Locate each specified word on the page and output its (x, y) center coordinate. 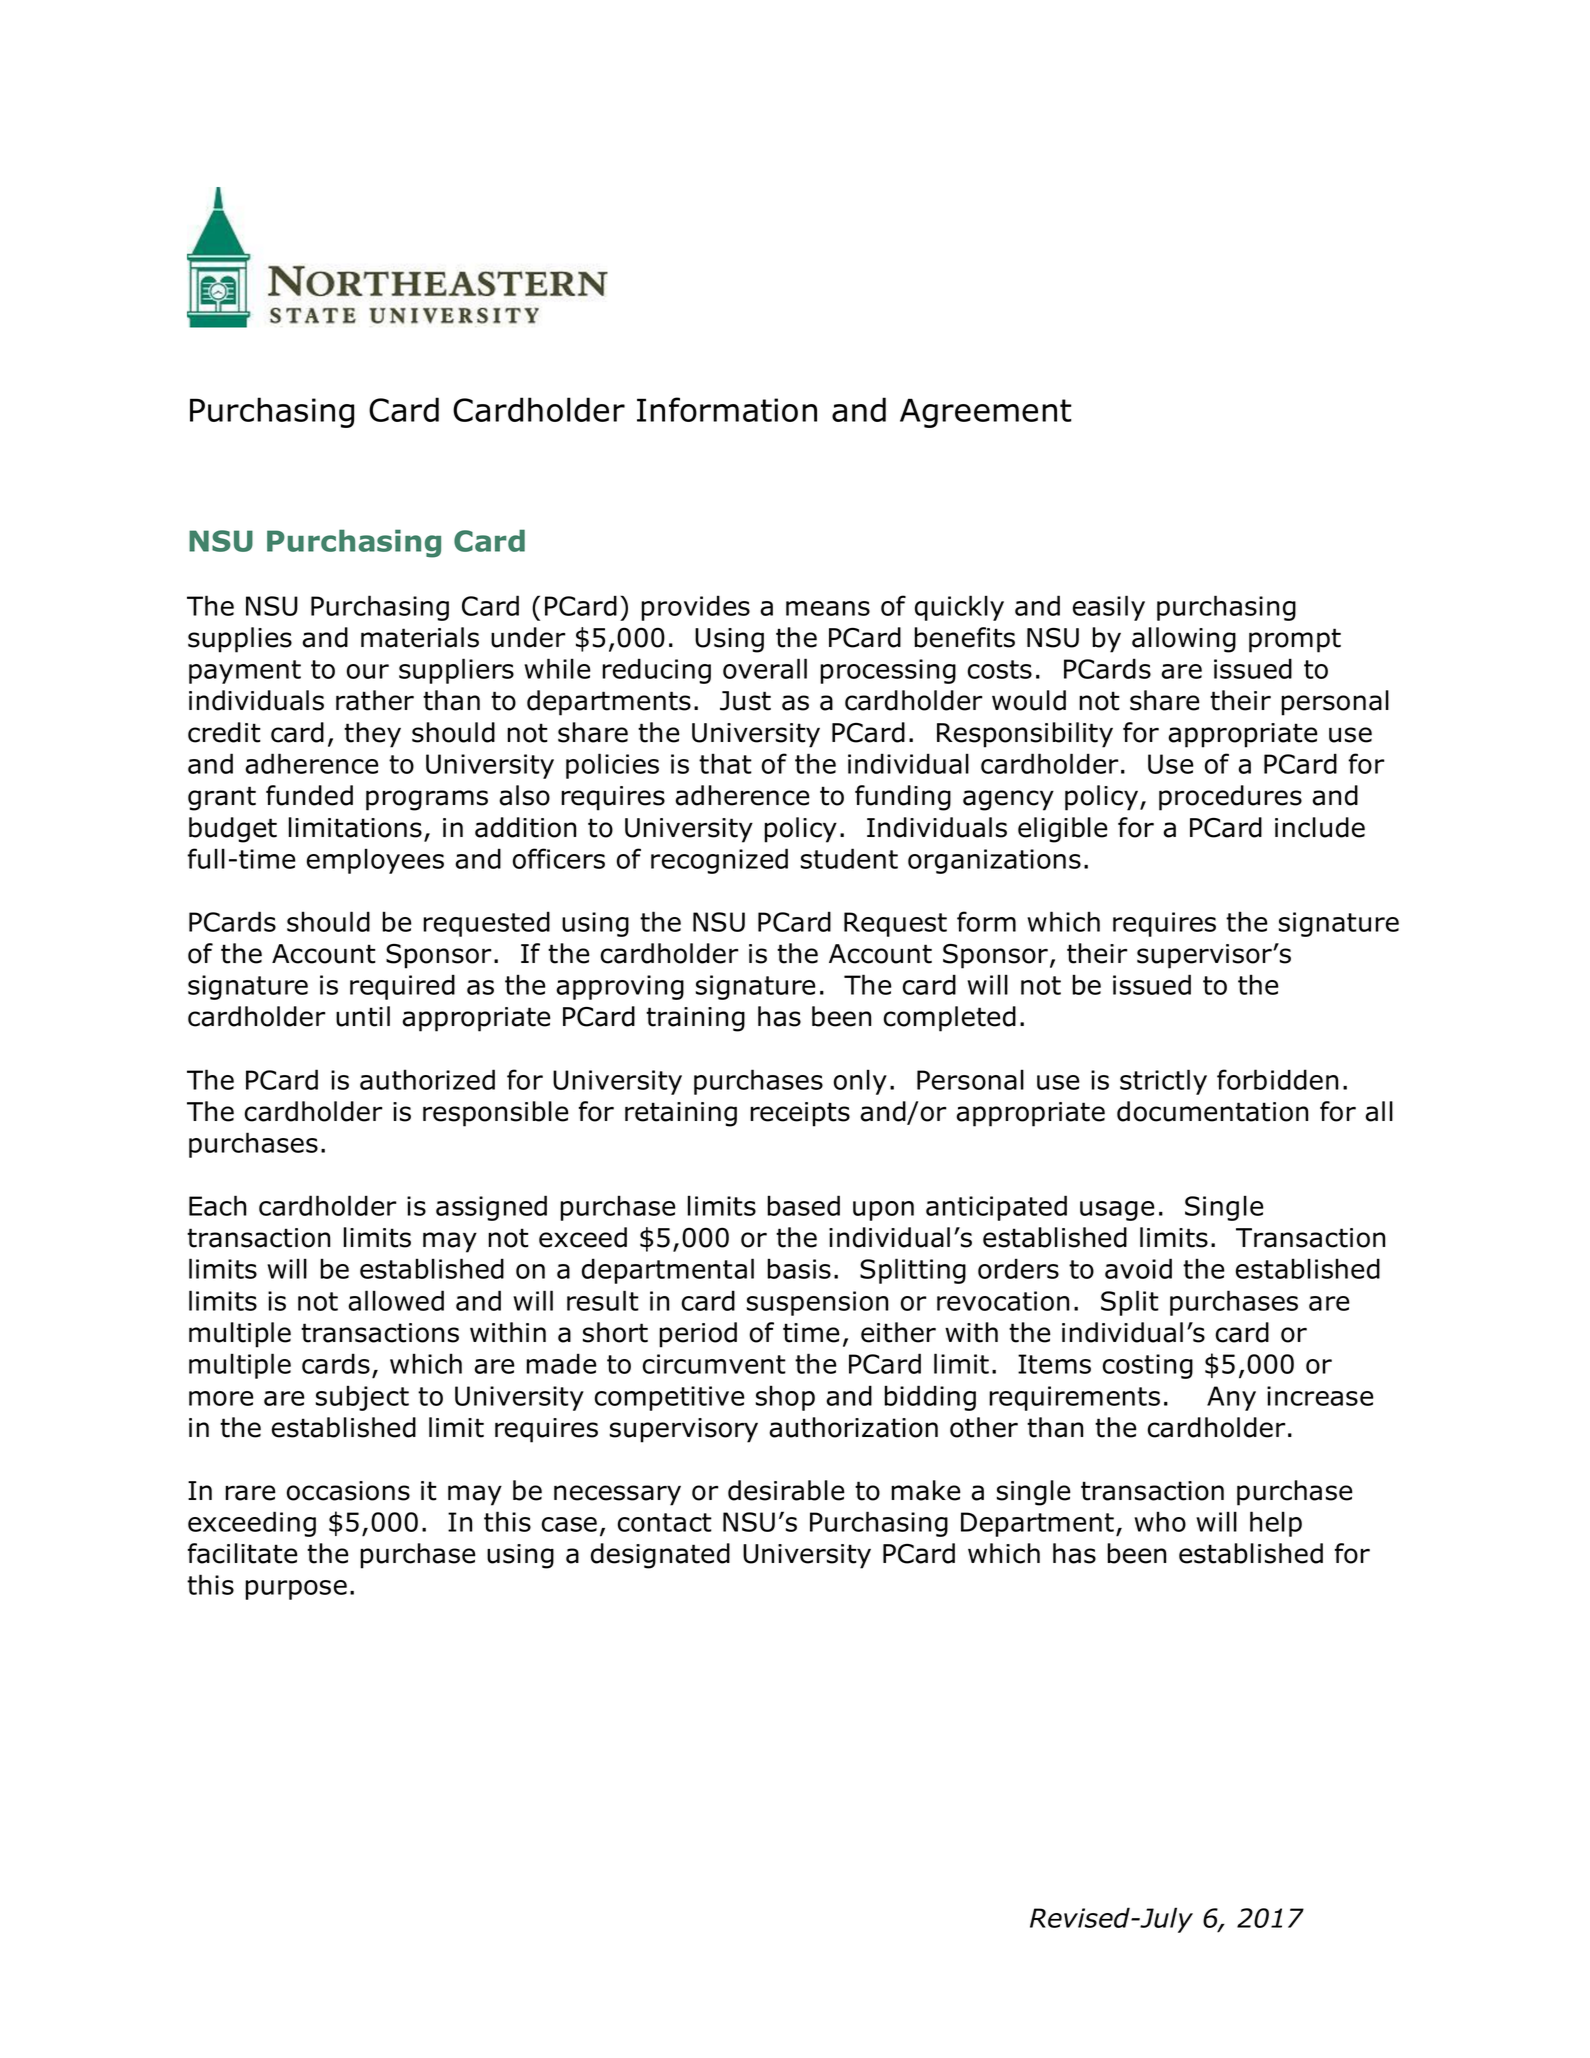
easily (1109, 608)
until (363, 1016)
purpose (296, 1590)
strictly (1163, 1082)
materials (420, 637)
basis (799, 1268)
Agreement (986, 413)
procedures (1230, 798)
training (695, 1019)
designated (660, 1556)
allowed (396, 1300)
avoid (1138, 1268)
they (372, 735)
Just (745, 701)
